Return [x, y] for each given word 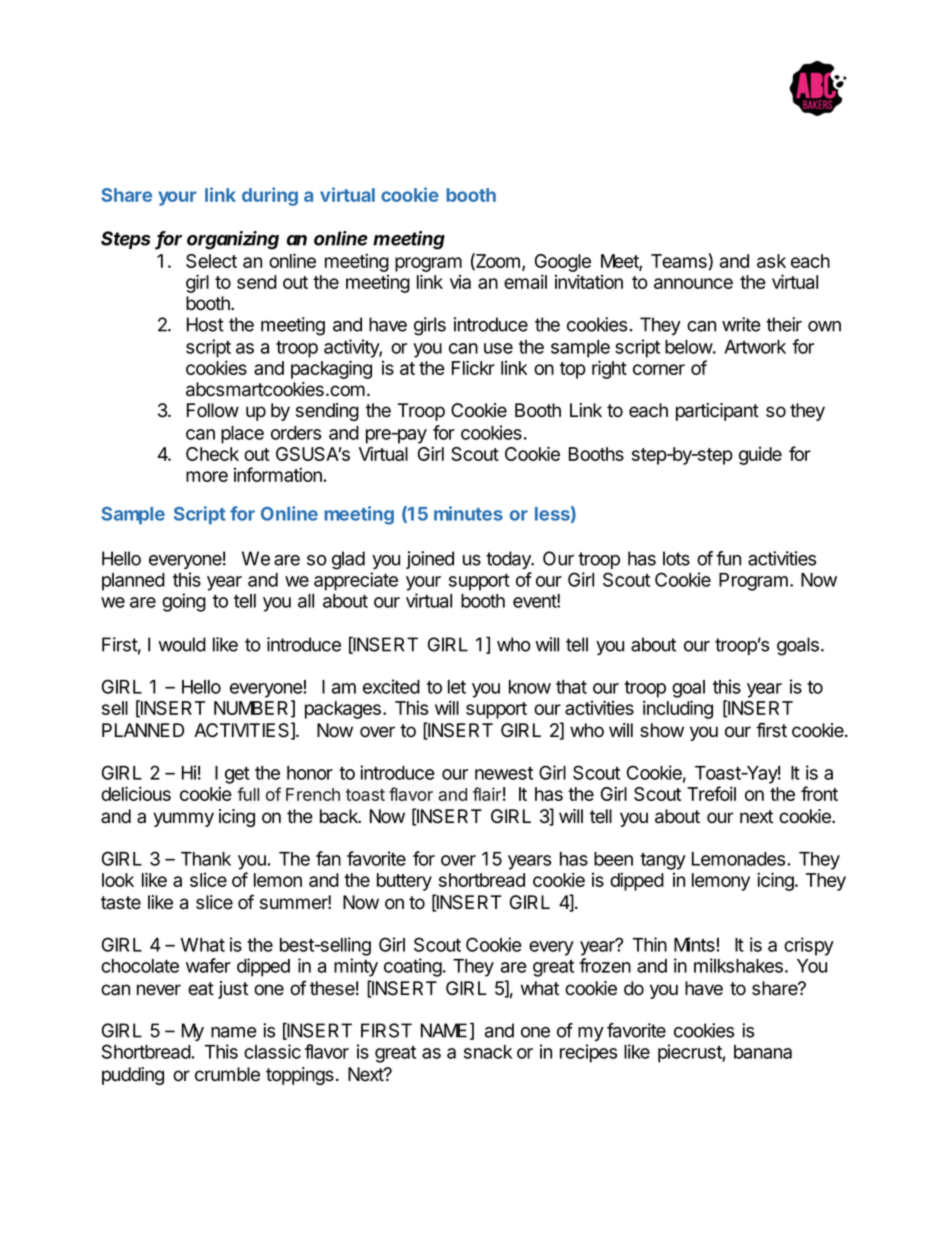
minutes [468, 513]
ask [771, 261]
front [819, 793]
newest [504, 773]
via [460, 282]
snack [488, 1052]
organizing [233, 240]
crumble [227, 1074]
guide [760, 456]
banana [763, 1052]
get [237, 775]
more [207, 476]
